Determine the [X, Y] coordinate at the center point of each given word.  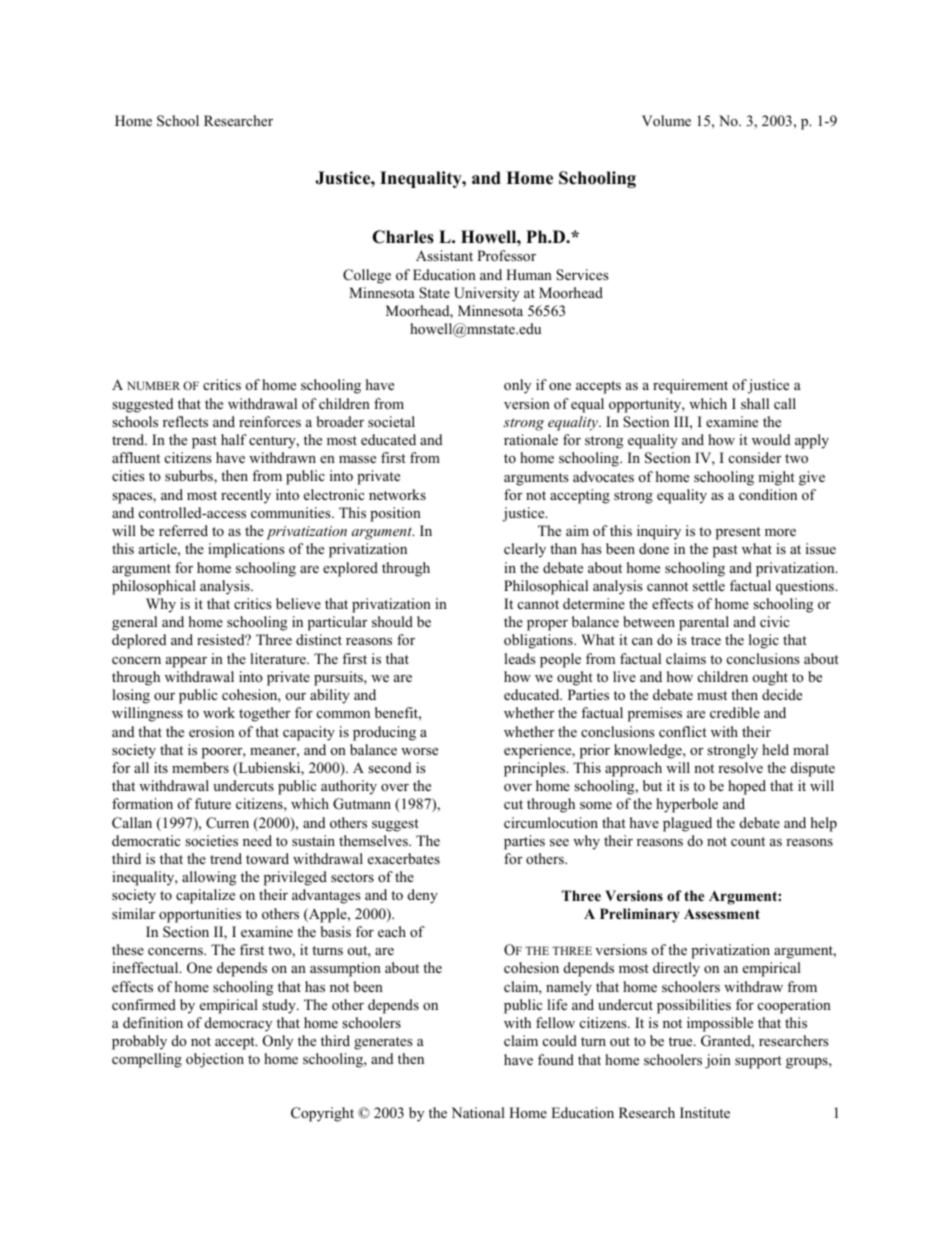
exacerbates [404, 858]
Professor [506, 255]
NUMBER [153, 385]
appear [186, 662]
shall [755, 403]
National [478, 1112]
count [748, 841]
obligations [539, 641]
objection [215, 1060]
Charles [403, 237]
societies [211, 840]
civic [774, 621]
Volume [666, 120]
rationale [531, 439]
